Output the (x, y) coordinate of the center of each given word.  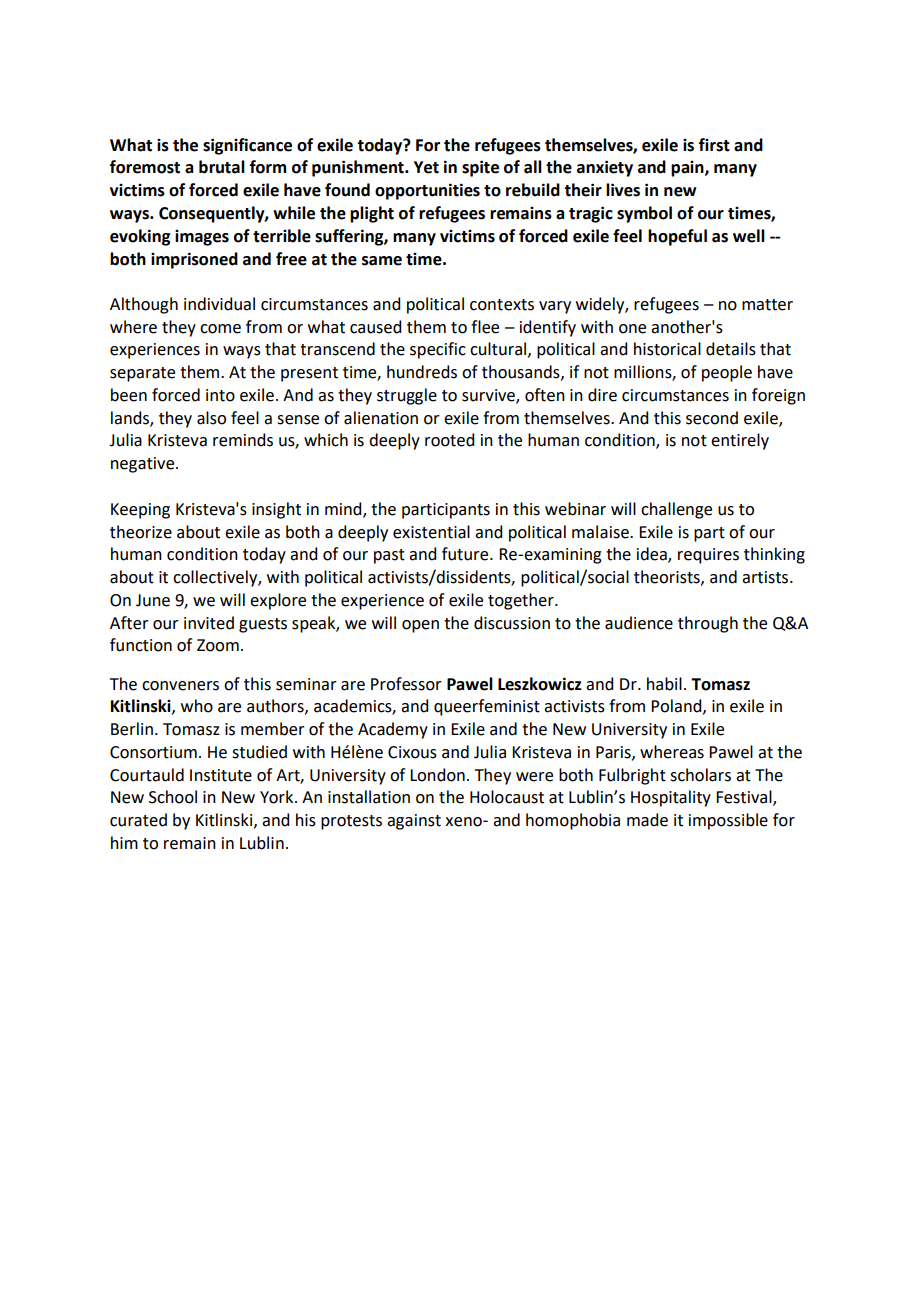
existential (431, 532)
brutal (222, 167)
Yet (426, 167)
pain (688, 169)
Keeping (140, 511)
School (173, 797)
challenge (676, 510)
